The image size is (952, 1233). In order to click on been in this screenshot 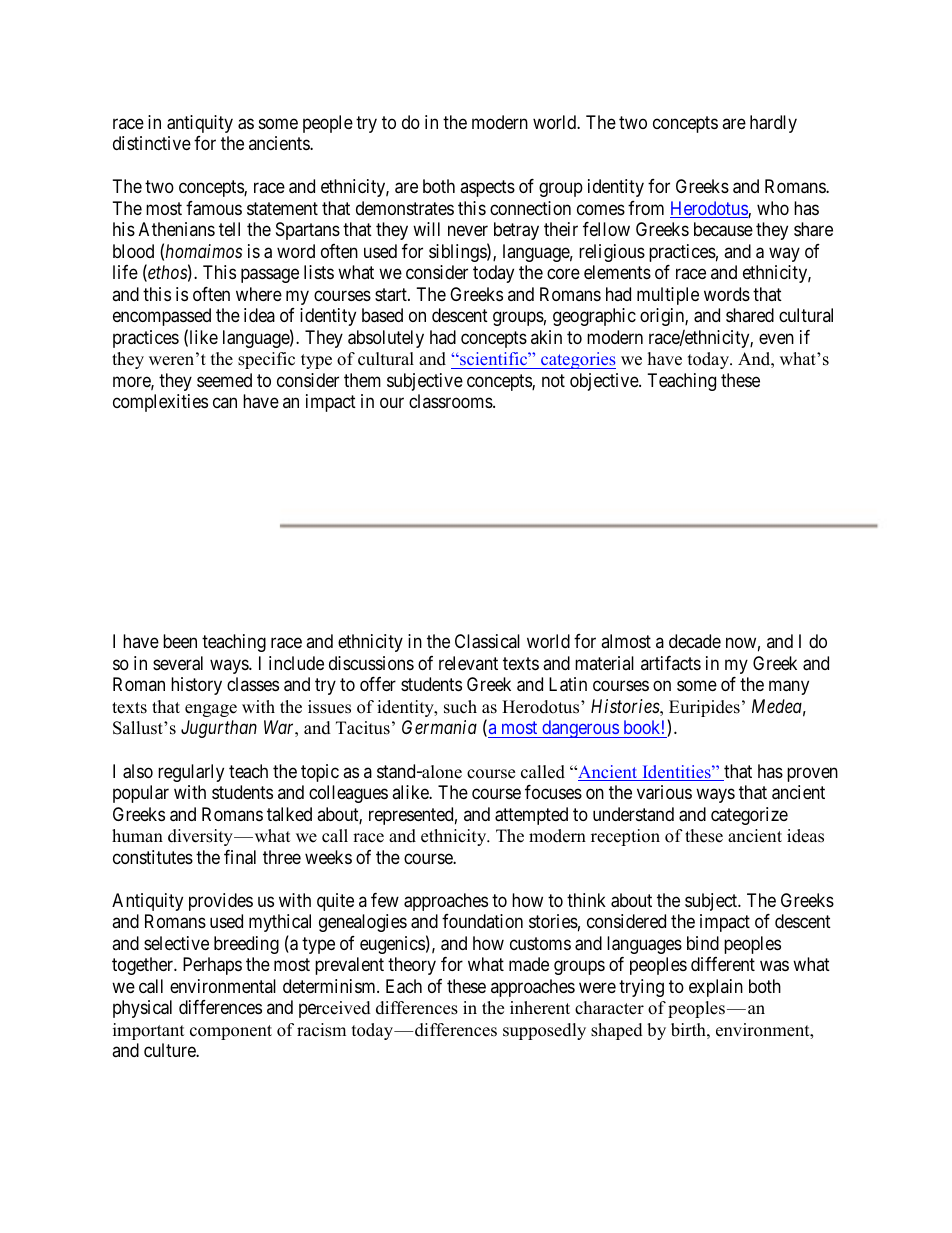, I will do `click(180, 641)`.
